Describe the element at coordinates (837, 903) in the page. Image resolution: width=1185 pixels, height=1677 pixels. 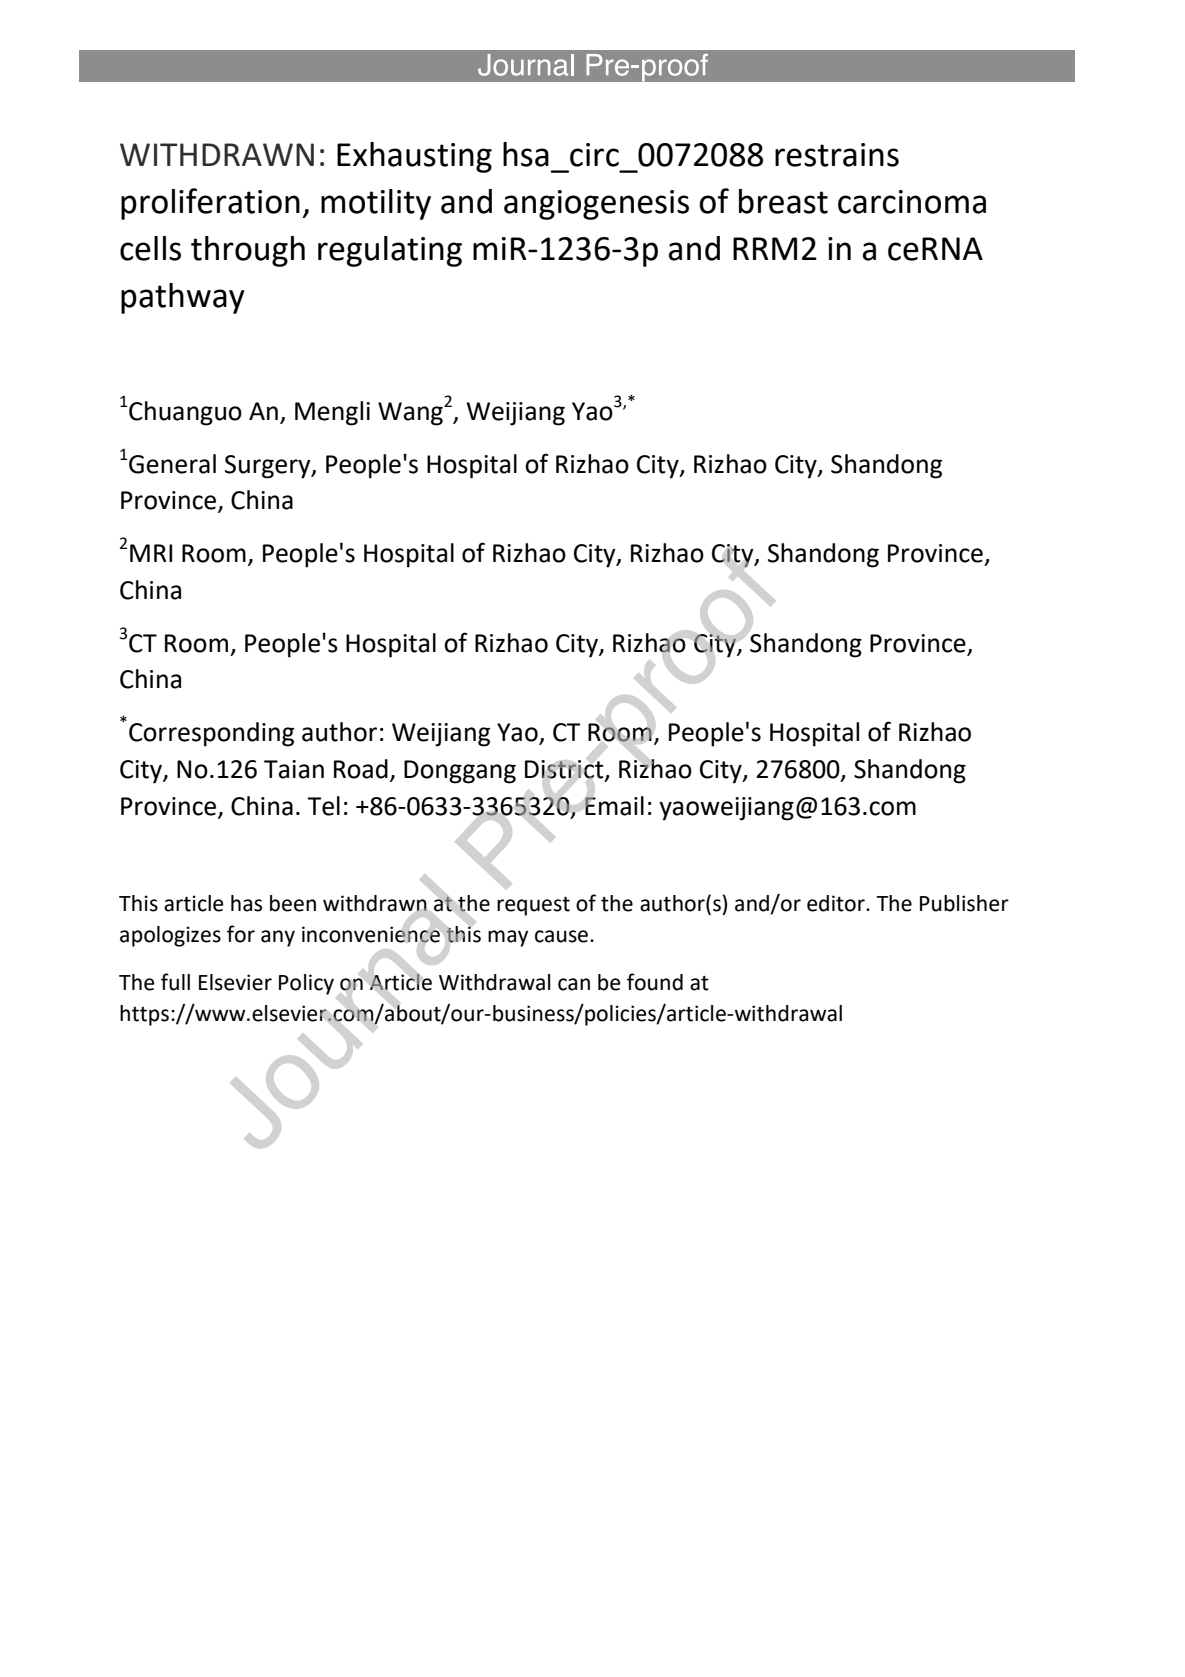
I see `editor` at that location.
